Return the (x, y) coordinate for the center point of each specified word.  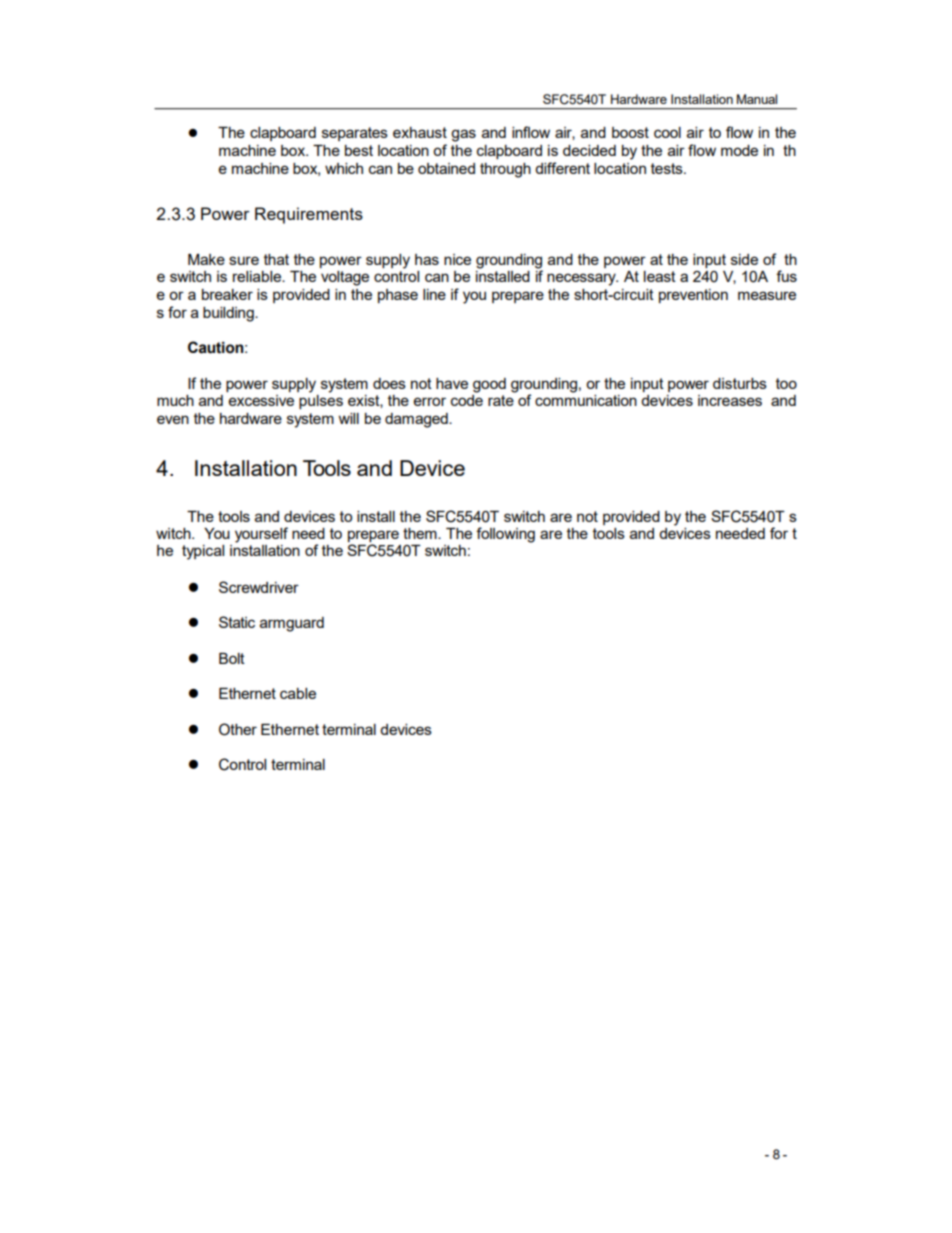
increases (730, 400)
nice (457, 259)
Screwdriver (259, 587)
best (359, 150)
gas (463, 135)
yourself (261, 535)
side (744, 259)
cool (667, 132)
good (489, 385)
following (505, 535)
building (229, 314)
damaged (417, 420)
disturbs (740, 383)
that (276, 259)
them (421, 533)
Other (238, 729)
